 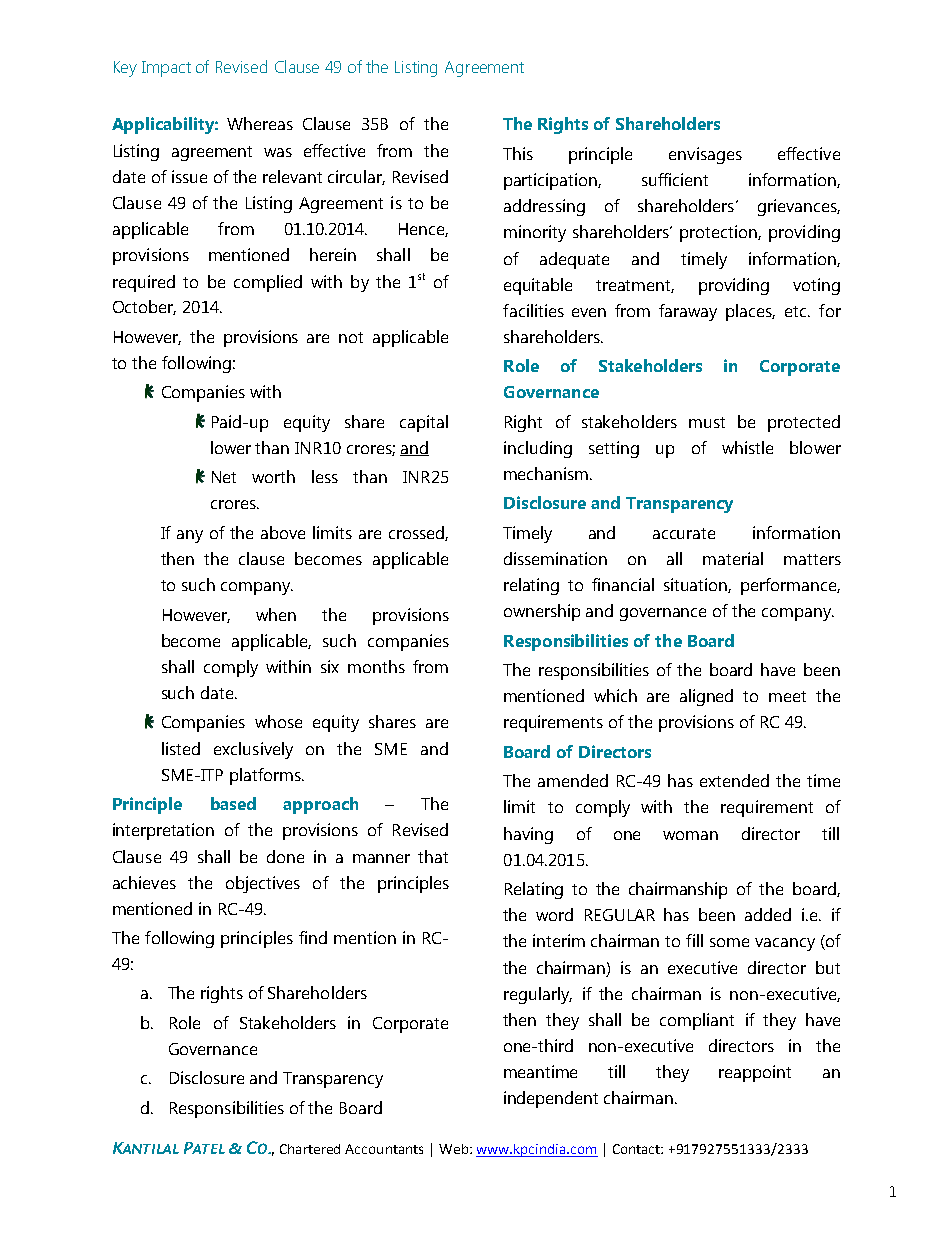 What do you see at coordinates (260, 123) in the screenshot?
I see `Whereas` at bounding box center [260, 123].
